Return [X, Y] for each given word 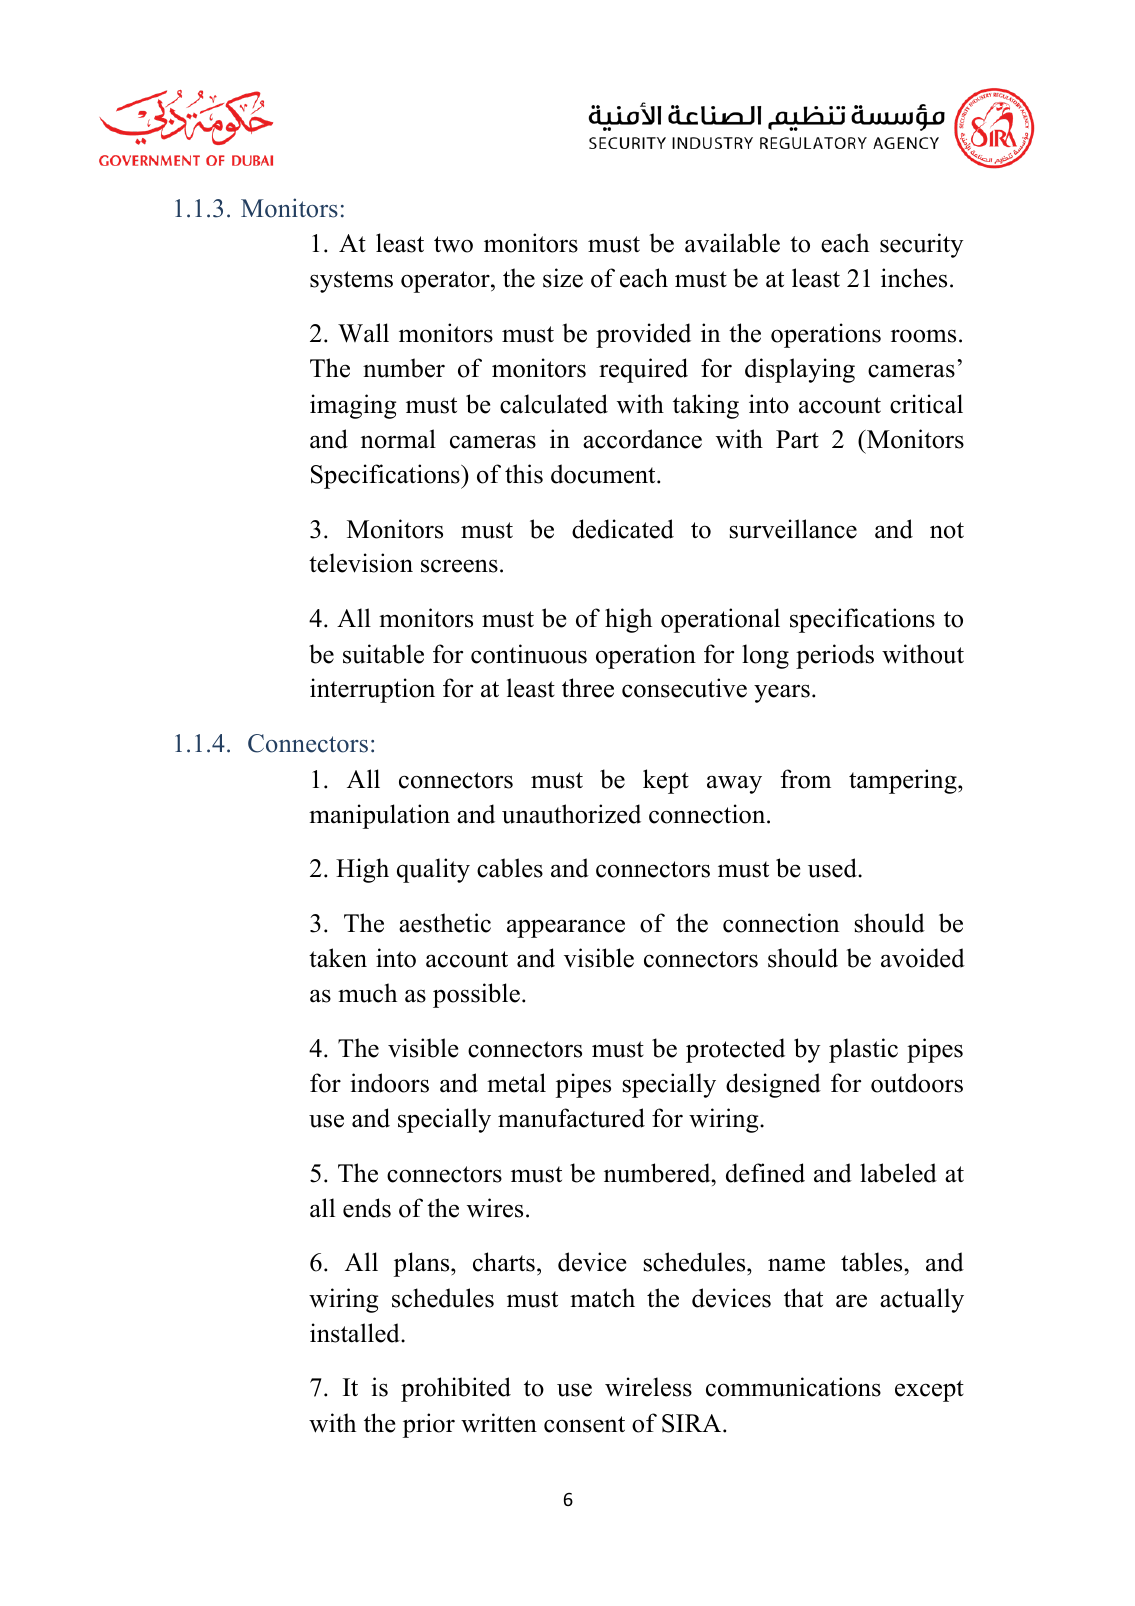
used [833, 868]
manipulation [379, 816]
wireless [648, 1387]
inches [914, 278]
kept [666, 781]
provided [643, 335]
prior [429, 1425]
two [453, 244]
